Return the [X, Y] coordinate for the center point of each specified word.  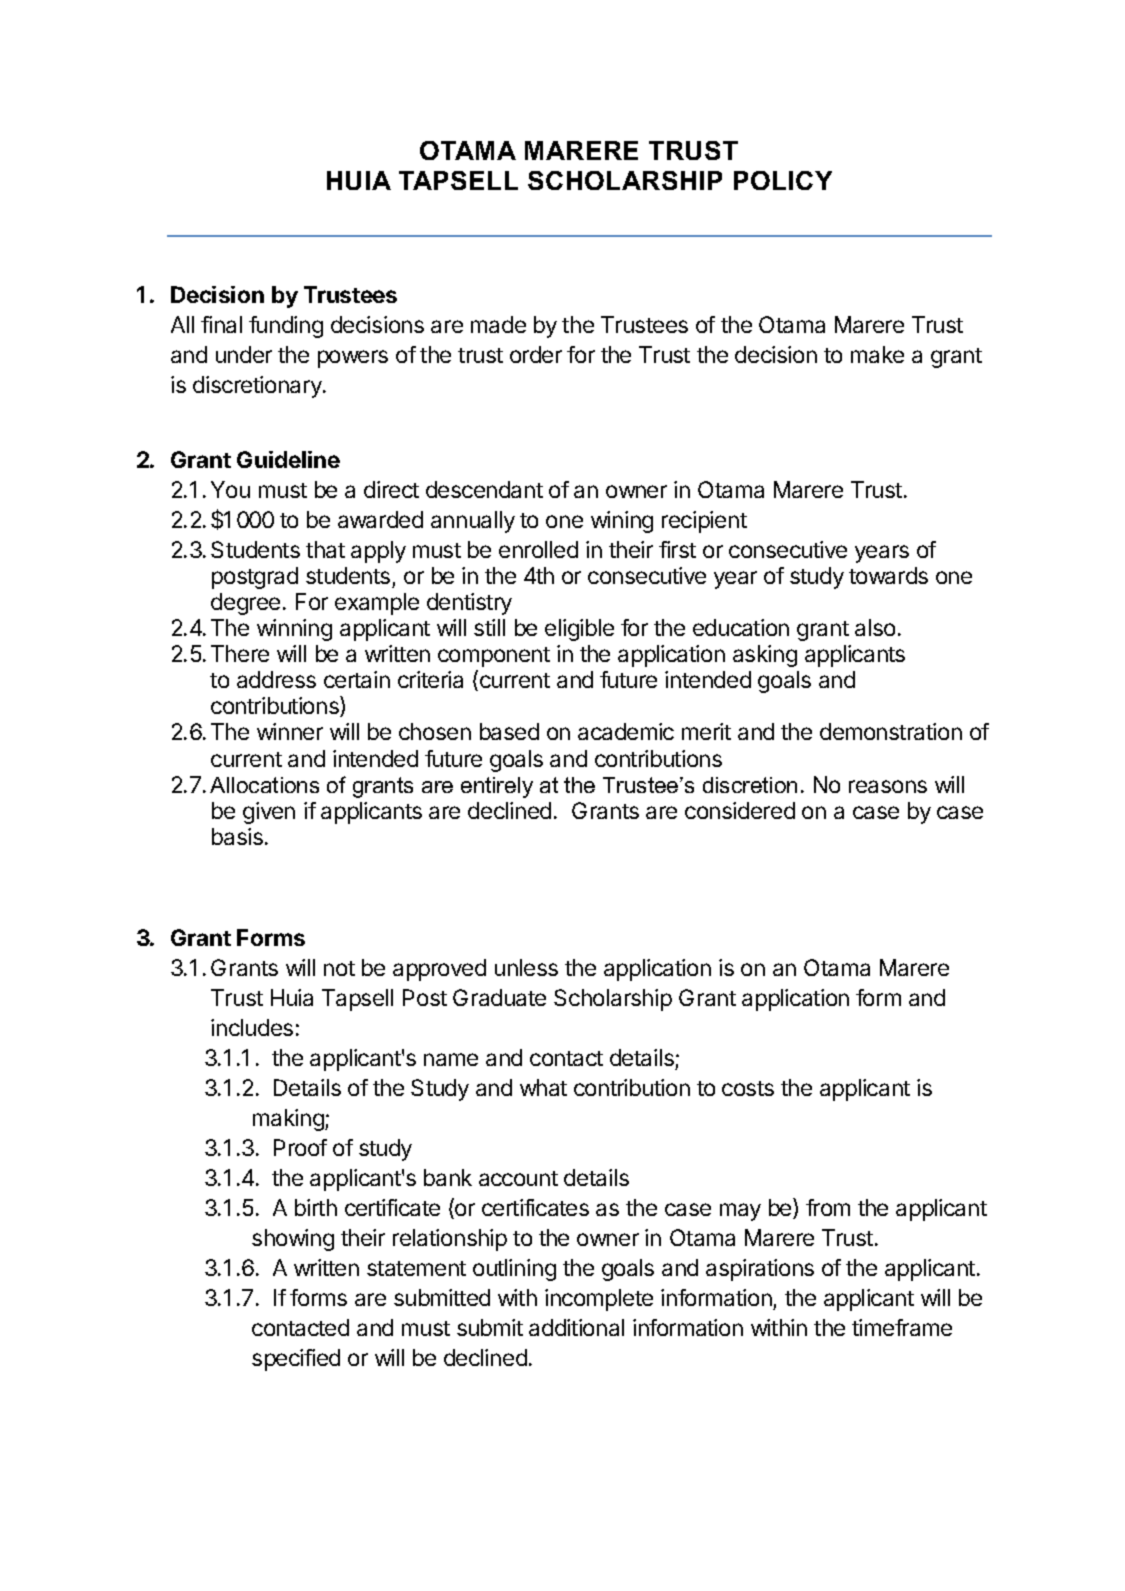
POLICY [783, 180]
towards [888, 575]
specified [296, 1360]
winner [290, 731]
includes [252, 1027]
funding [286, 327]
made [498, 324]
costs [748, 1088]
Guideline [288, 459]
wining [622, 522]
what [543, 1087]
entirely [497, 787]
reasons [888, 786]
